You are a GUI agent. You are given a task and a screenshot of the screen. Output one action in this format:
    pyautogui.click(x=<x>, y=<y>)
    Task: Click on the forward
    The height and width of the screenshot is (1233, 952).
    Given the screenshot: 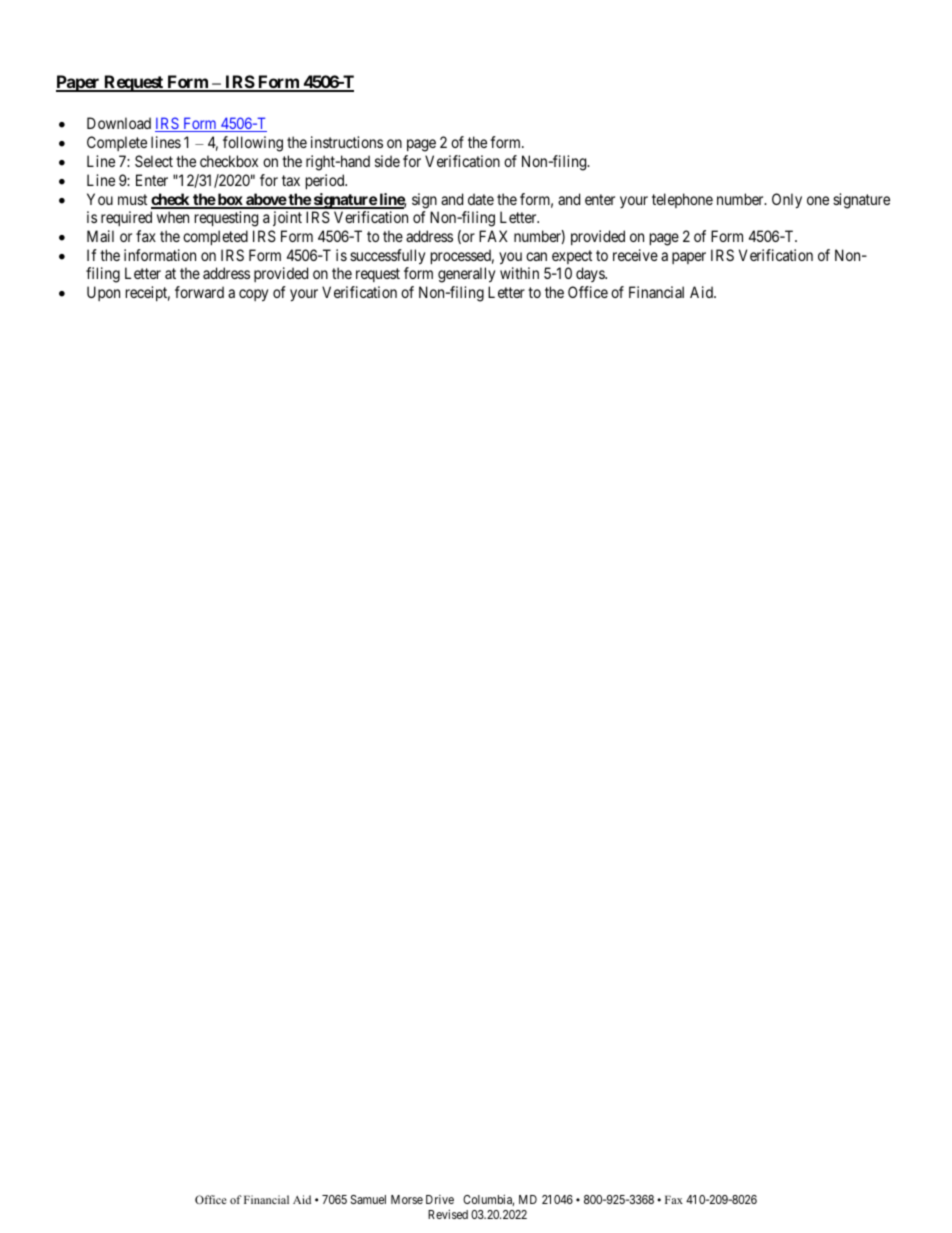 What is the action you would take?
    pyautogui.click(x=199, y=292)
